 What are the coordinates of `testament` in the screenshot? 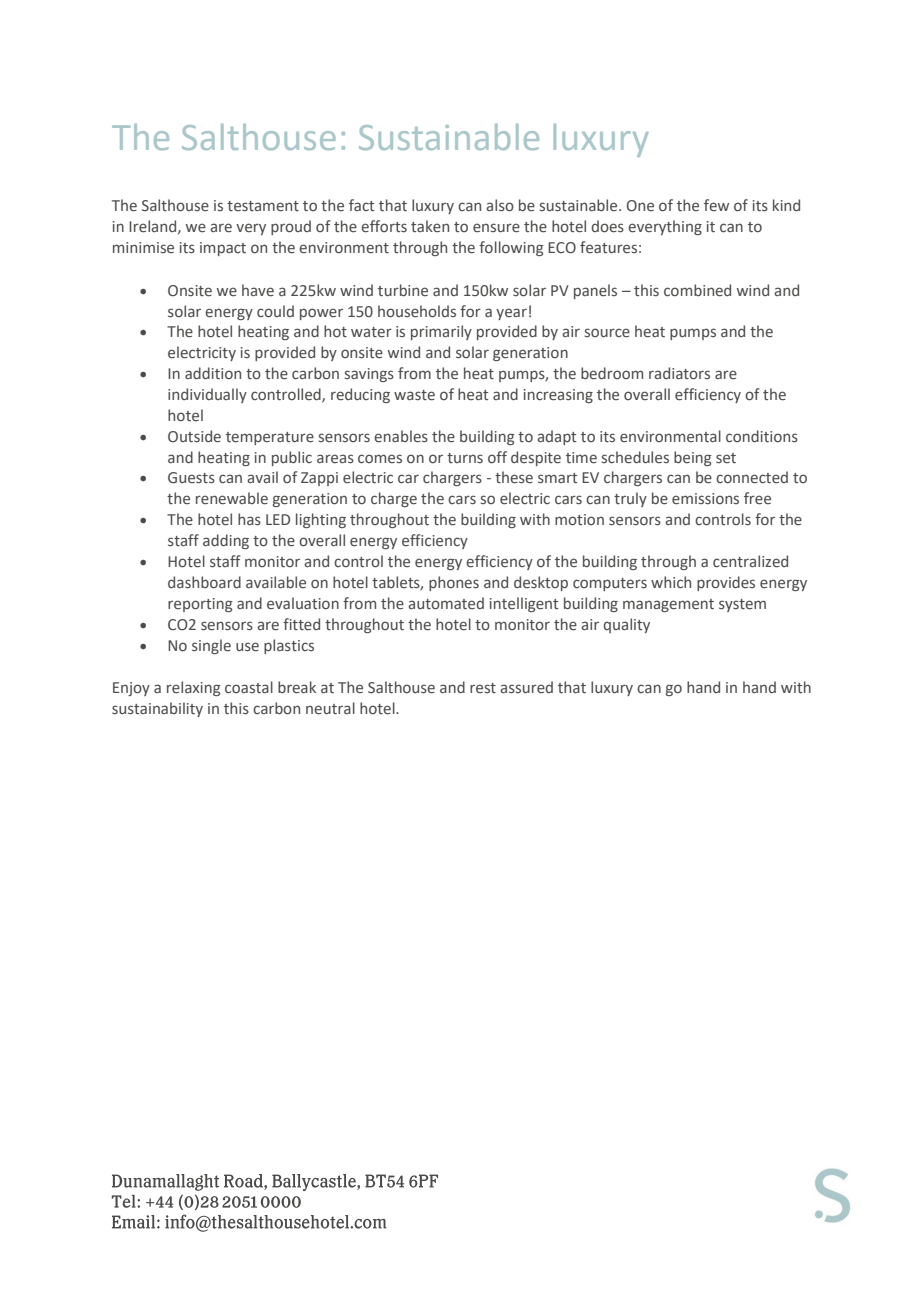 It's located at (263, 206).
